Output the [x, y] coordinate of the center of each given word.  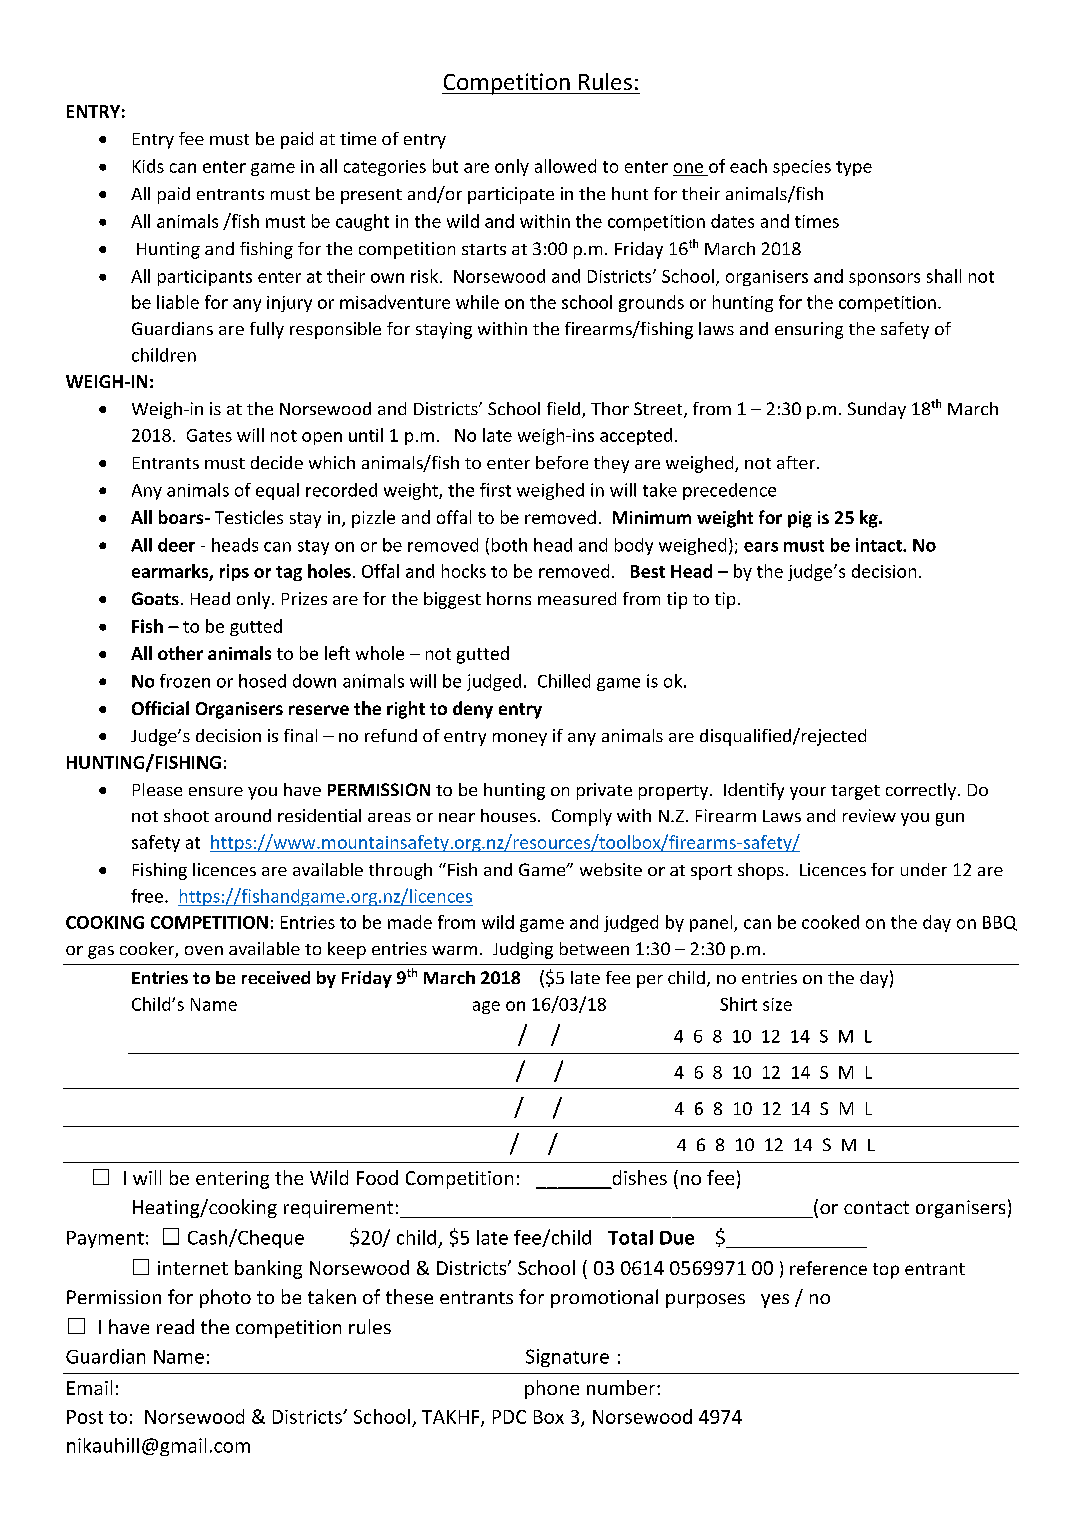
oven [204, 950]
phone [552, 1389]
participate [511, 195]
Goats [155, 598]
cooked [830, 922]
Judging [523, 950]
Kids [148, 166]
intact [880, 545]
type [854, 168]
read [175, 1326]
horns [509, 598]
